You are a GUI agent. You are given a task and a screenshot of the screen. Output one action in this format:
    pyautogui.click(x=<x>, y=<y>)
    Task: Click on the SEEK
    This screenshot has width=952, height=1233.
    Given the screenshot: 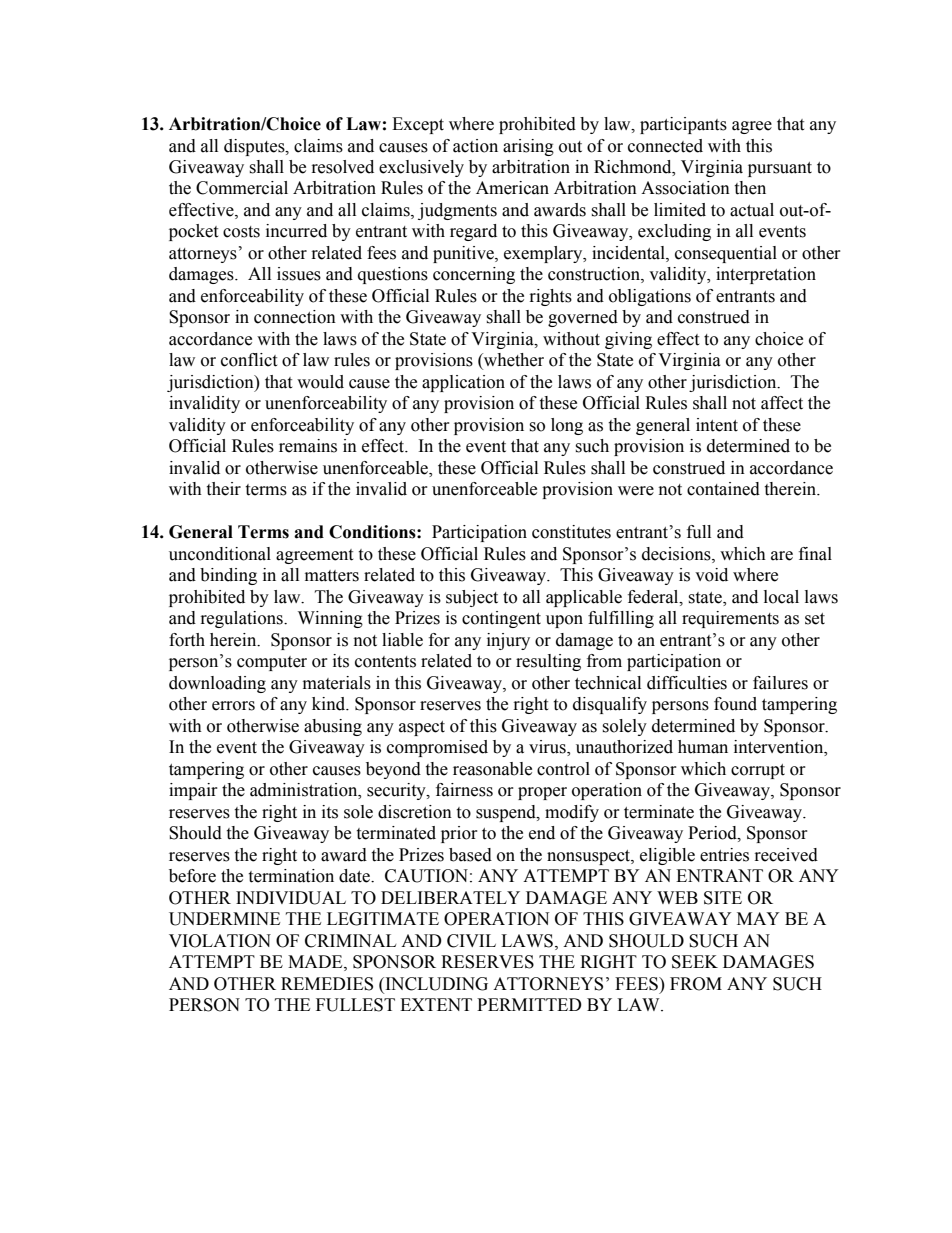 What is the action you would take?
    pyautogui.click(x=695, y=962)
